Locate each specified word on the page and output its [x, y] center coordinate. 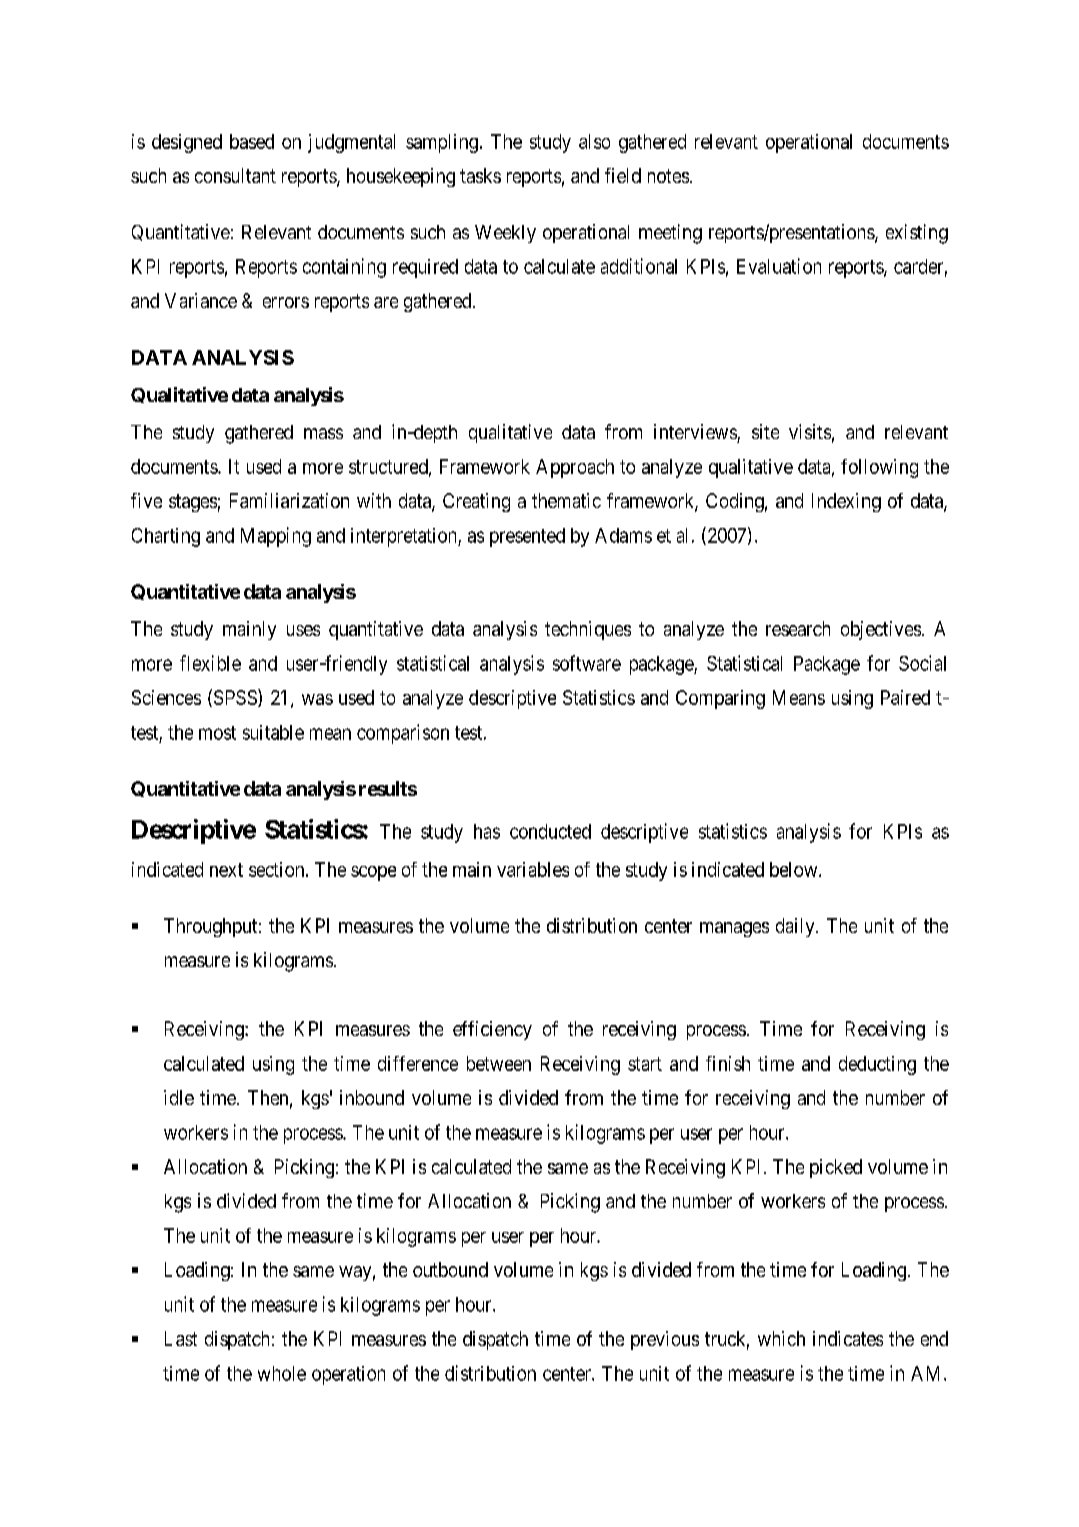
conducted [550, 831]
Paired [905, 697]
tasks [480, 175]
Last [181, 1338]
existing [917, 234]
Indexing [846, 502]
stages [193, 503]
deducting [877, 1065]
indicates [848, 1338]
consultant [235, 175]
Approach [575, 468]
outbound [450, 1269]
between [499, 1063]
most [217, 733]
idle [179, 1097]
